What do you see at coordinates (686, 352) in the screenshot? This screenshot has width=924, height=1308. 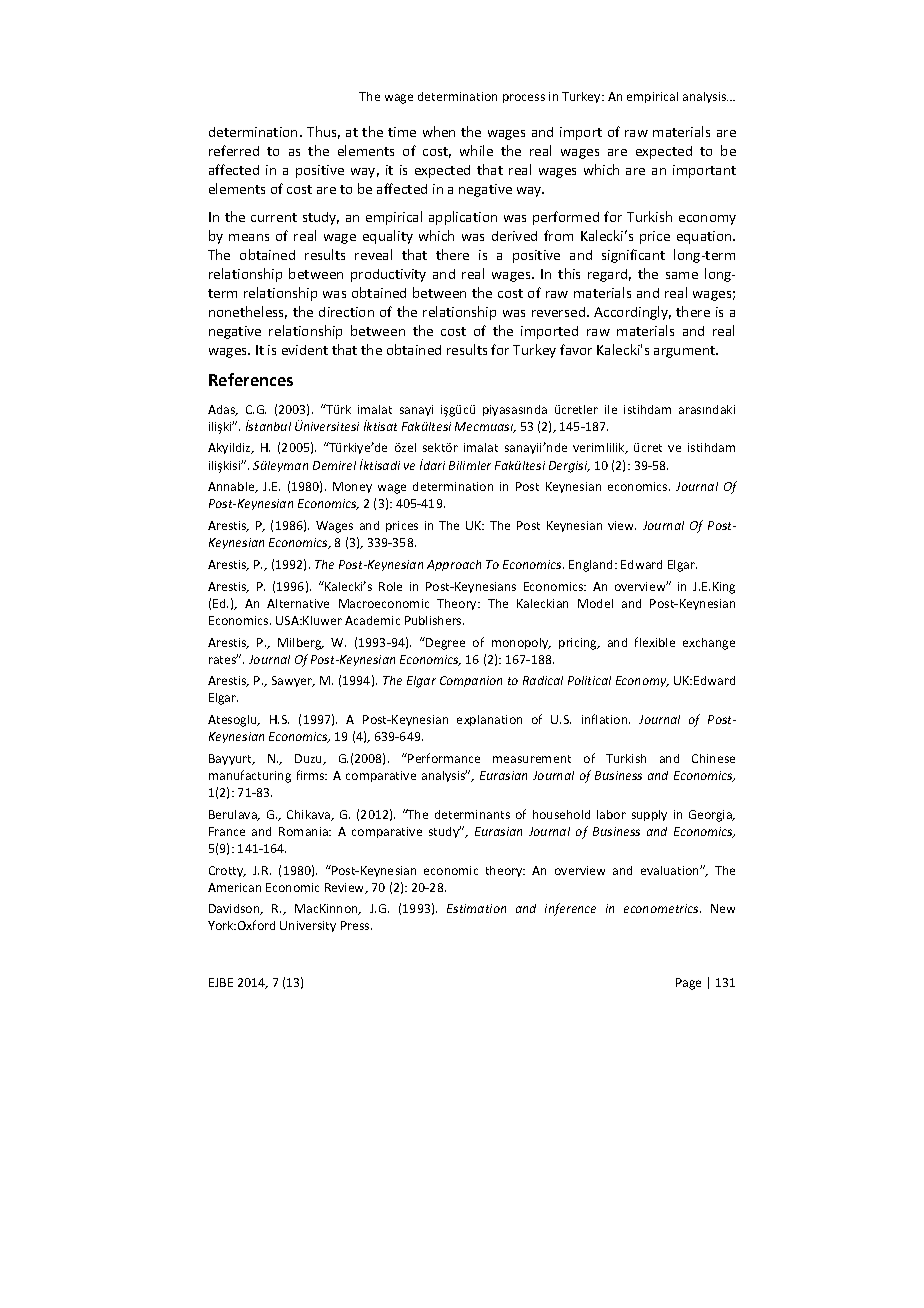 I see `argument` at bounding box center [686, 352].
